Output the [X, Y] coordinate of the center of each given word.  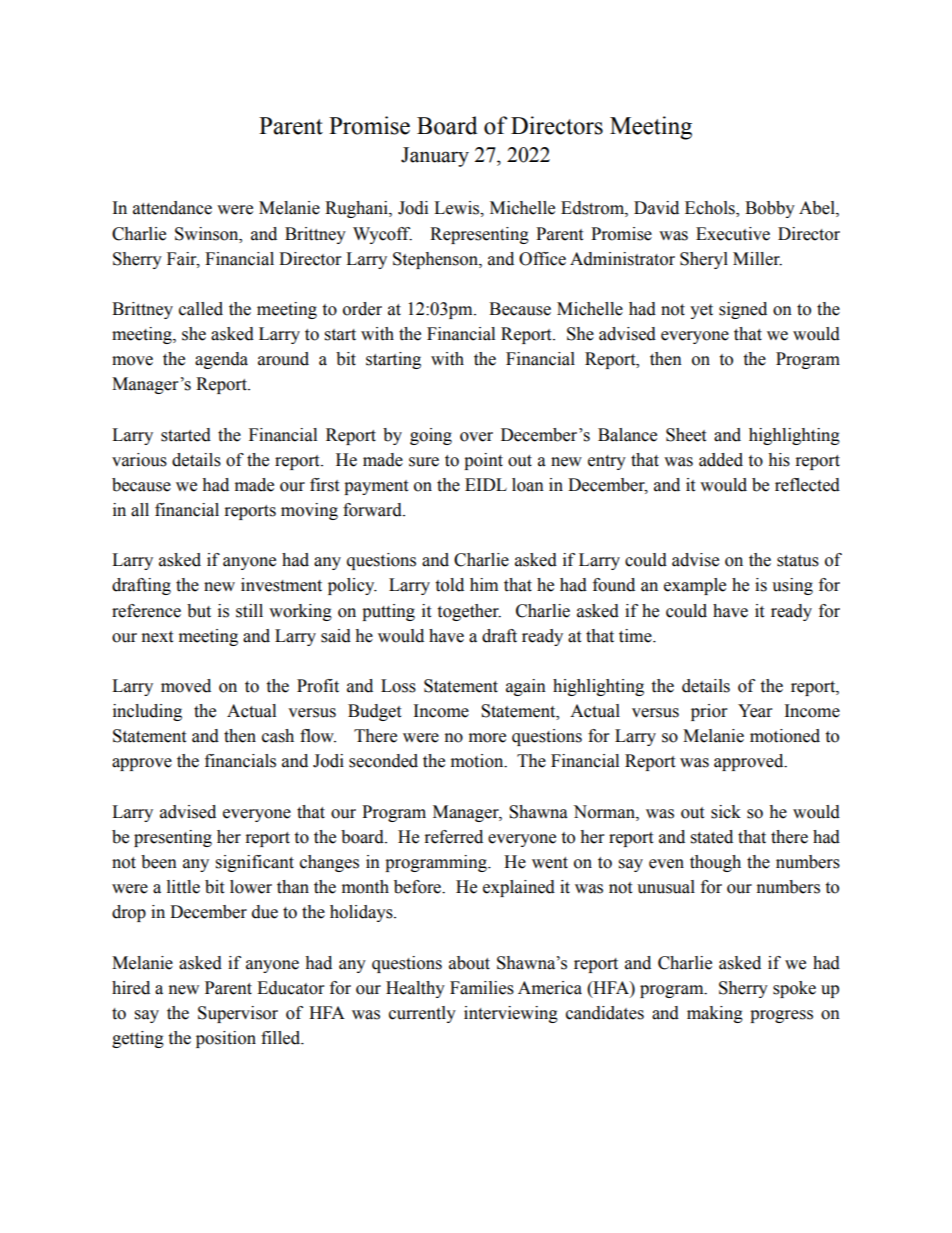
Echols [711, 209]
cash [278, 736]
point [483, 461]
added [721, 460]
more [487, 738]
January [435, 157]
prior [709, 712]
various [139, 460]
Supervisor [238, 1014]
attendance [172, 208]
